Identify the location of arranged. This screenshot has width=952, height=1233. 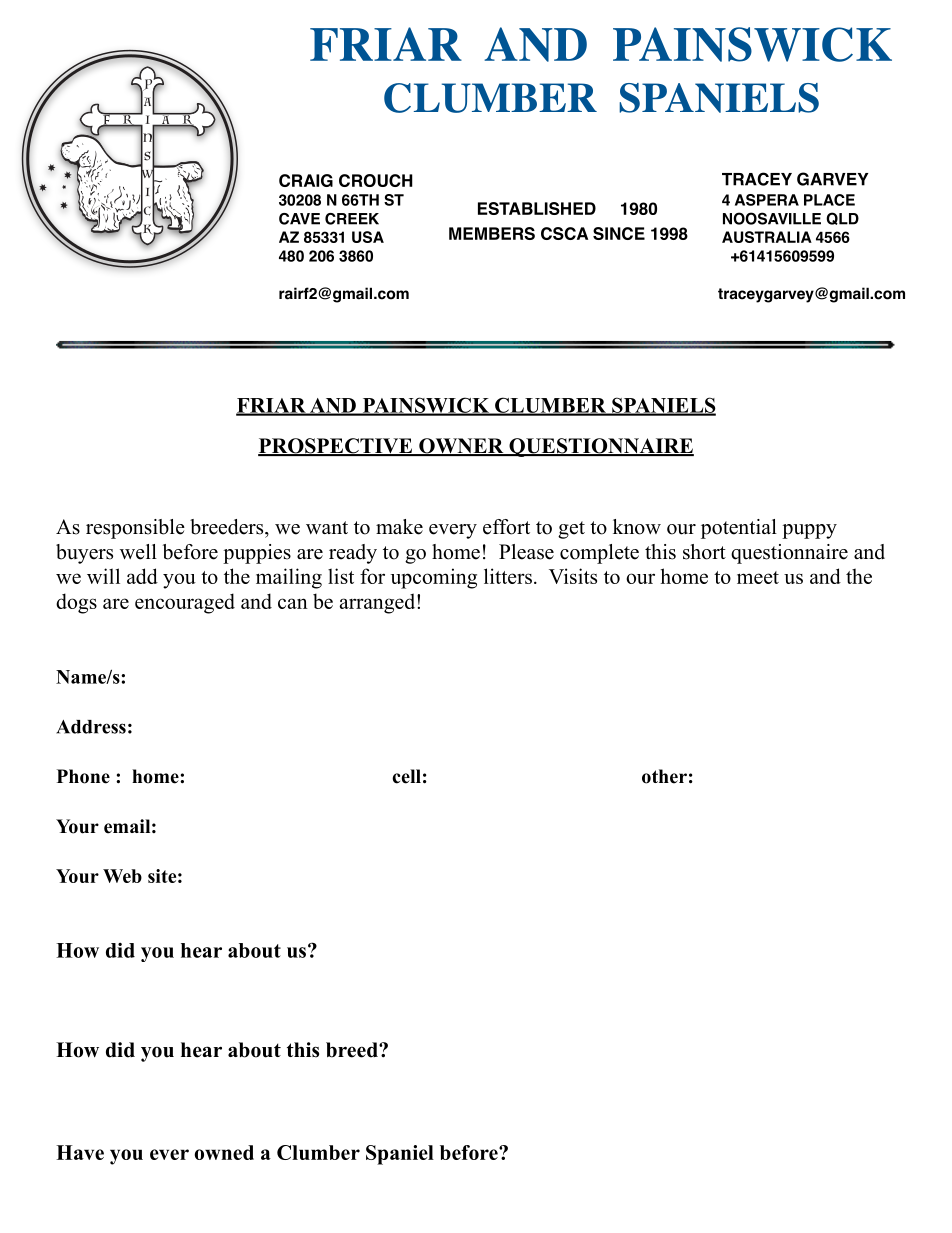
(379, 603).
